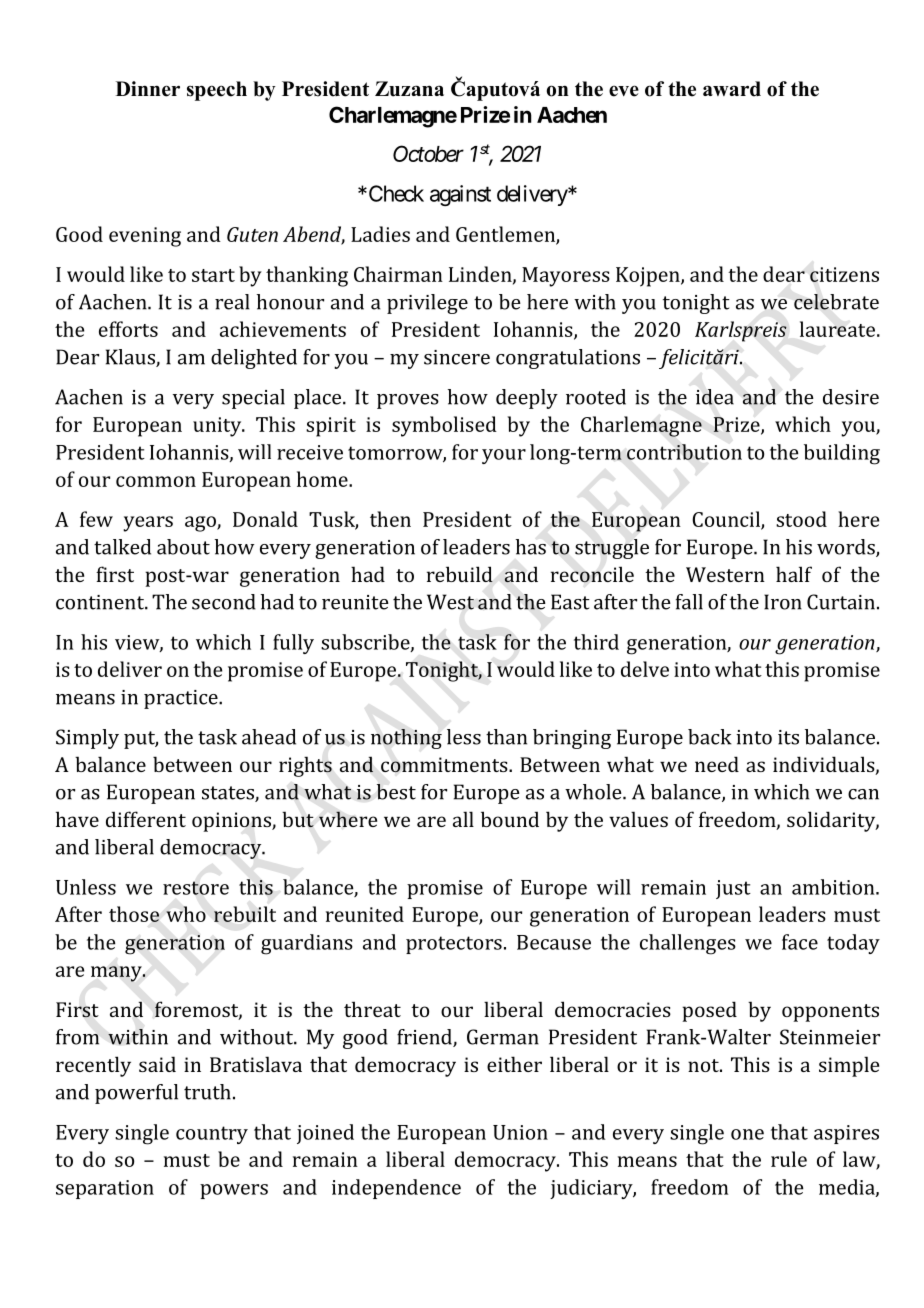 This page has width=924, height=1308. Describe the element at coordinates (131, 358) in the page. I see `Klaus` at that location.
